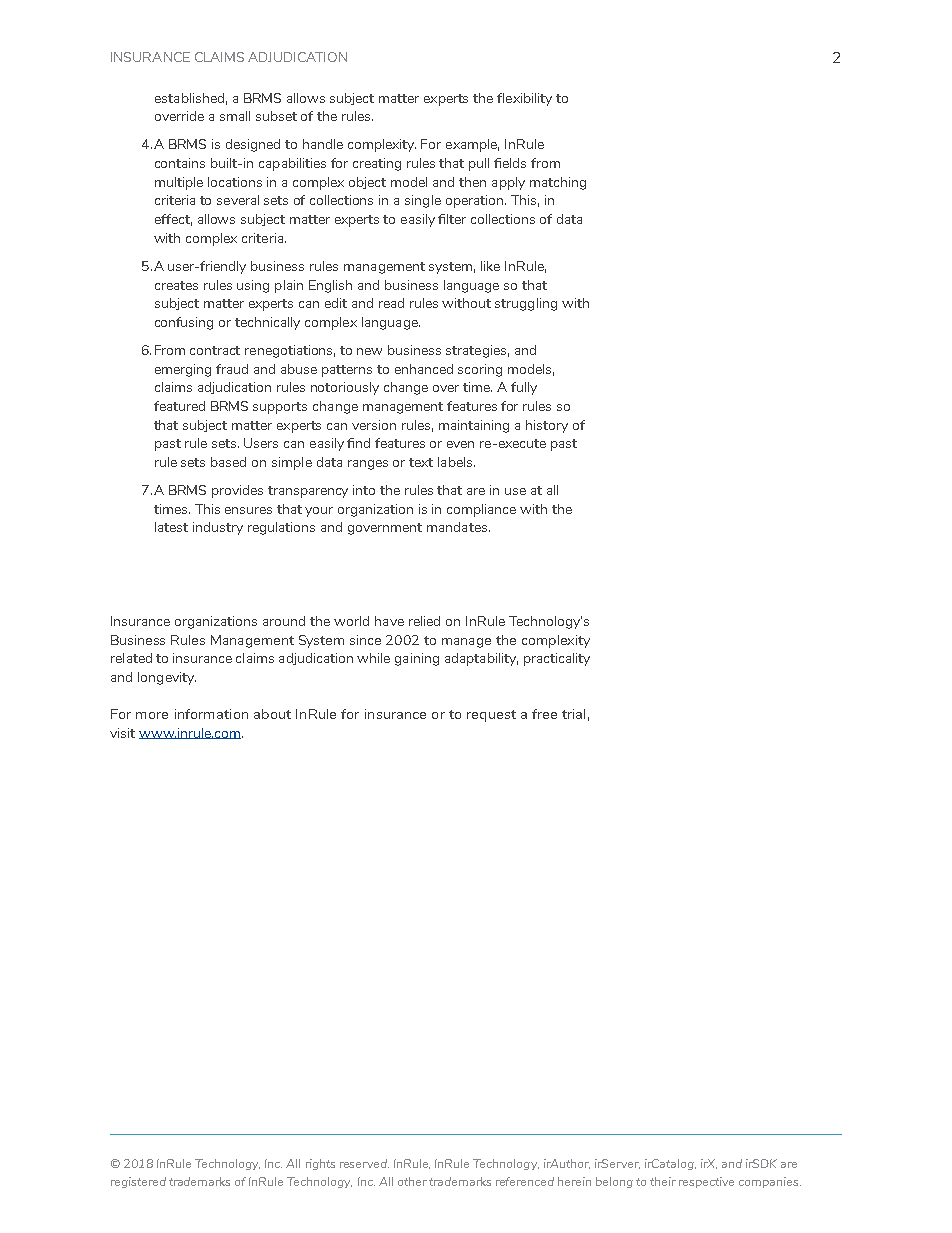 This screenshot has width=952, height=1233. I want to click on practicality, so click(557, 659).
